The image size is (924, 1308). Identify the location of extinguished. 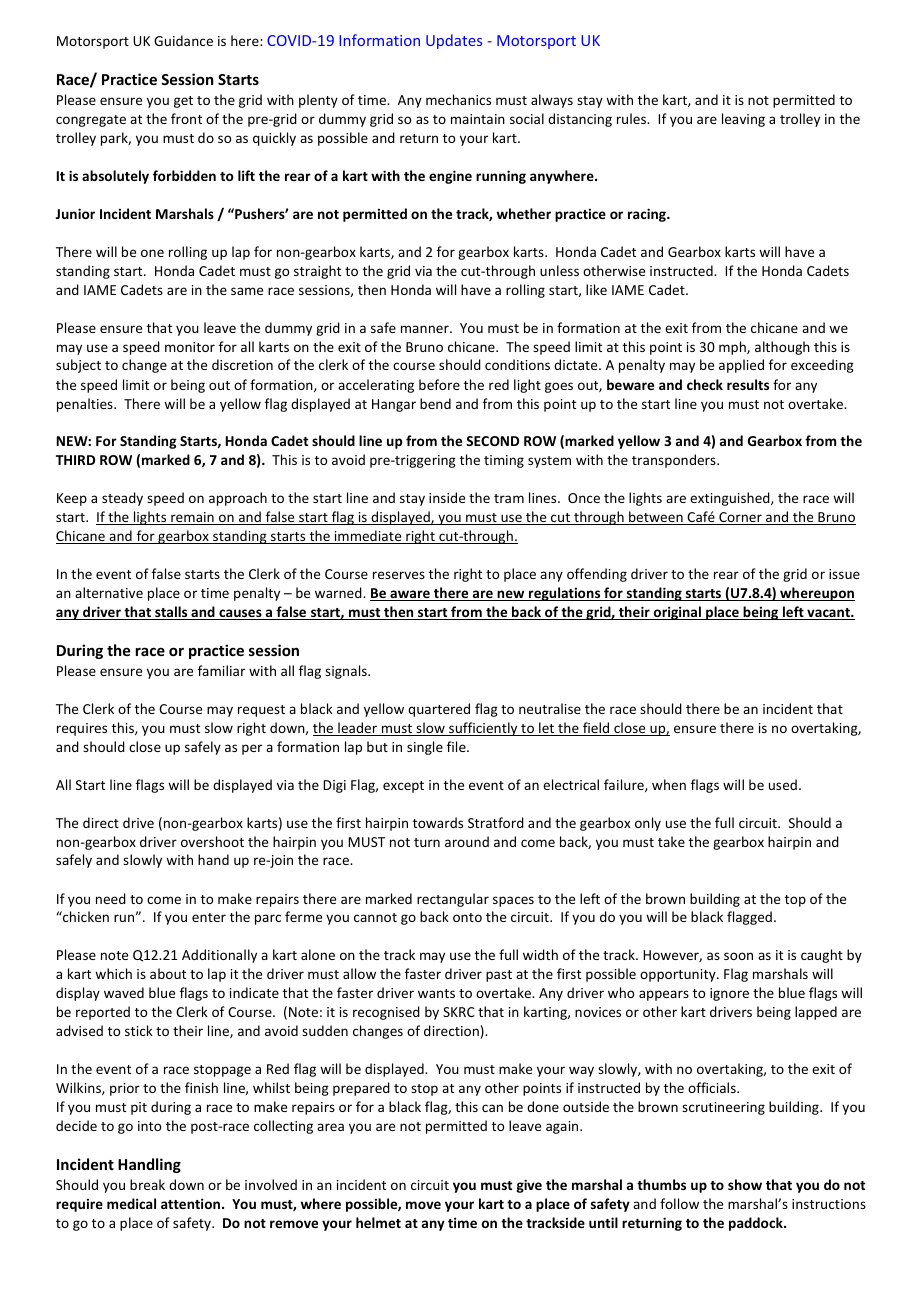
(731, 499).
